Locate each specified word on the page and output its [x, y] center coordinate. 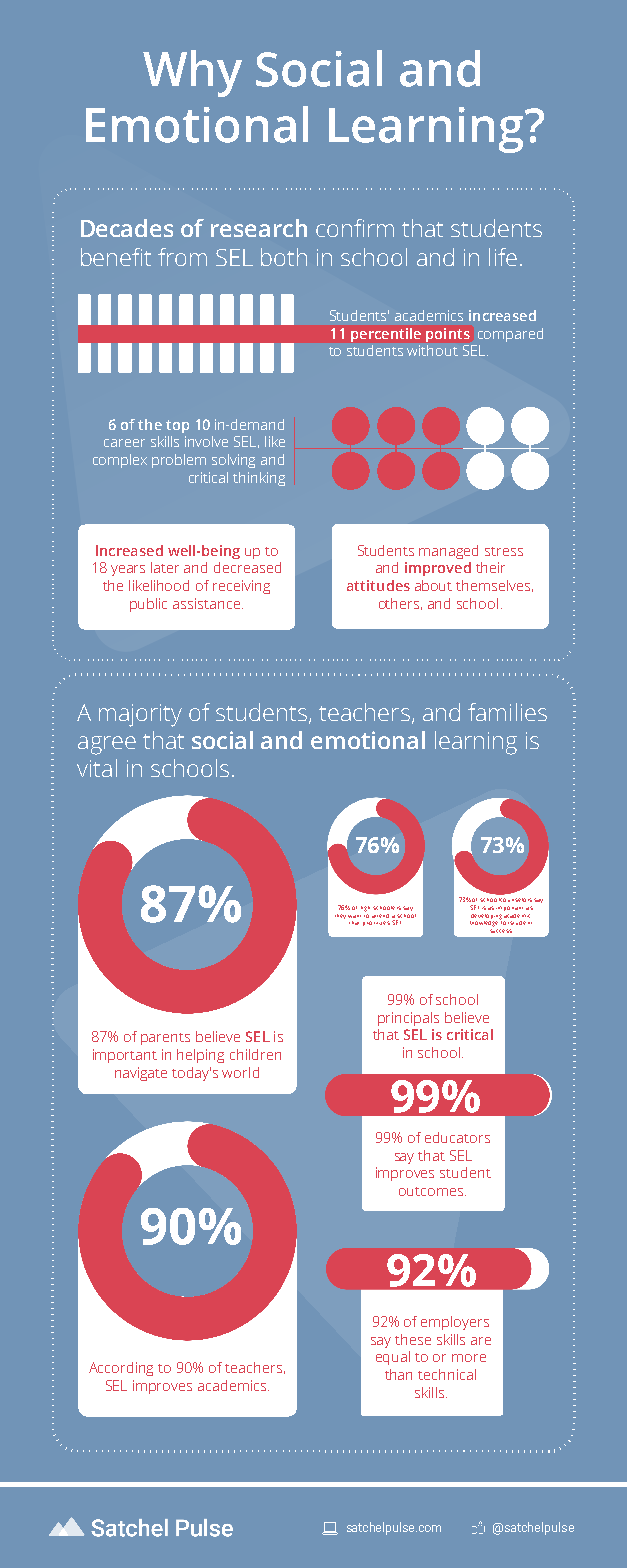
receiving [241, 587]
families [507, 712]
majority [140, 715]
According [121, 1369]
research [259, 228]
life [503, 257]
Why [192, 73]
